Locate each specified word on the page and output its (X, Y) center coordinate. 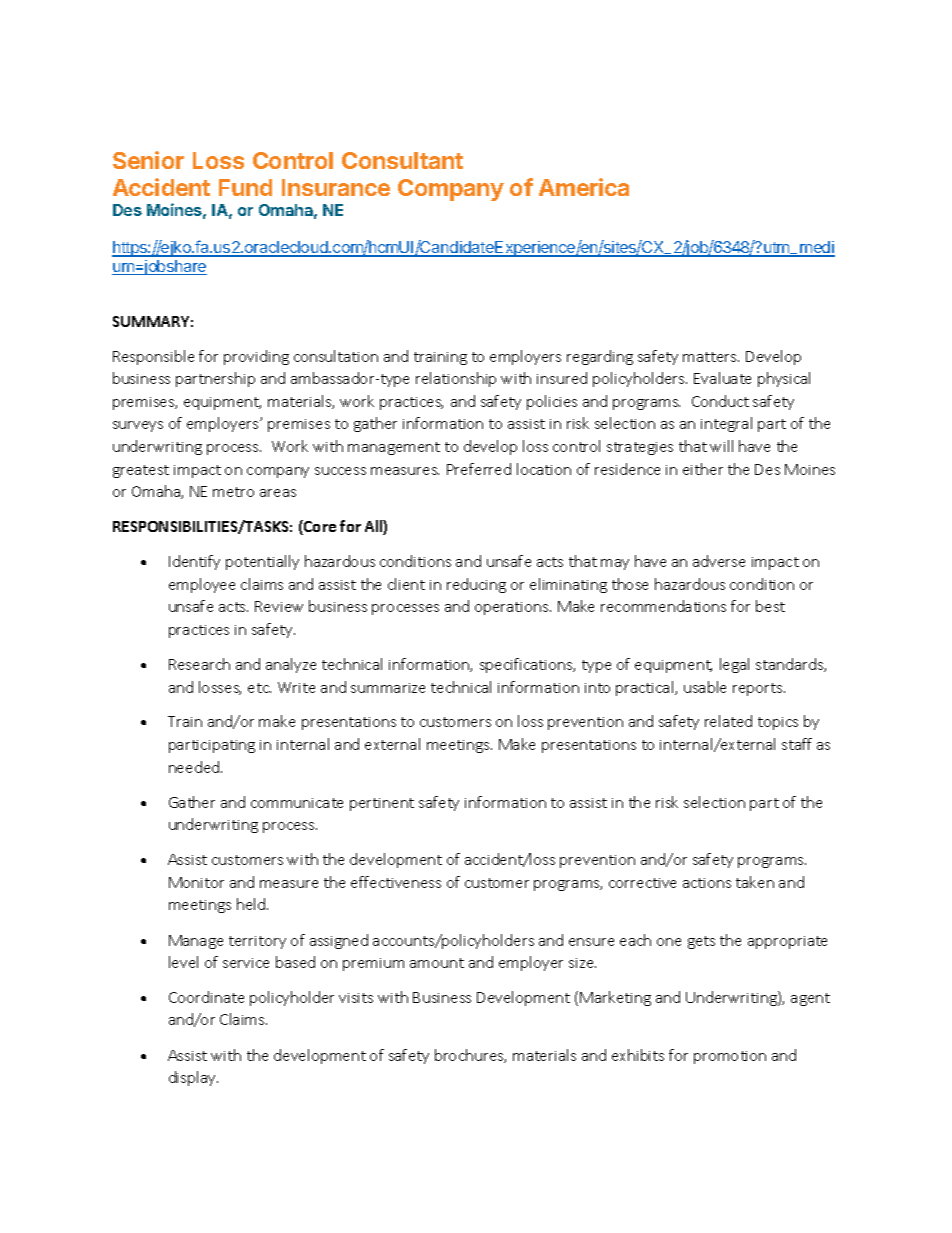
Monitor (196, 882)
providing (256, 357)
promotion (730, 1057)
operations (513, 608)
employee (202, 585)
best (770, 606)
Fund (245, 187)
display (193, 1078)
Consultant (402, 160)
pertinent (382, 804)
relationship (456, 379)
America (584, 187)
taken (755, 882)
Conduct (720, 401)
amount (437, 963)
